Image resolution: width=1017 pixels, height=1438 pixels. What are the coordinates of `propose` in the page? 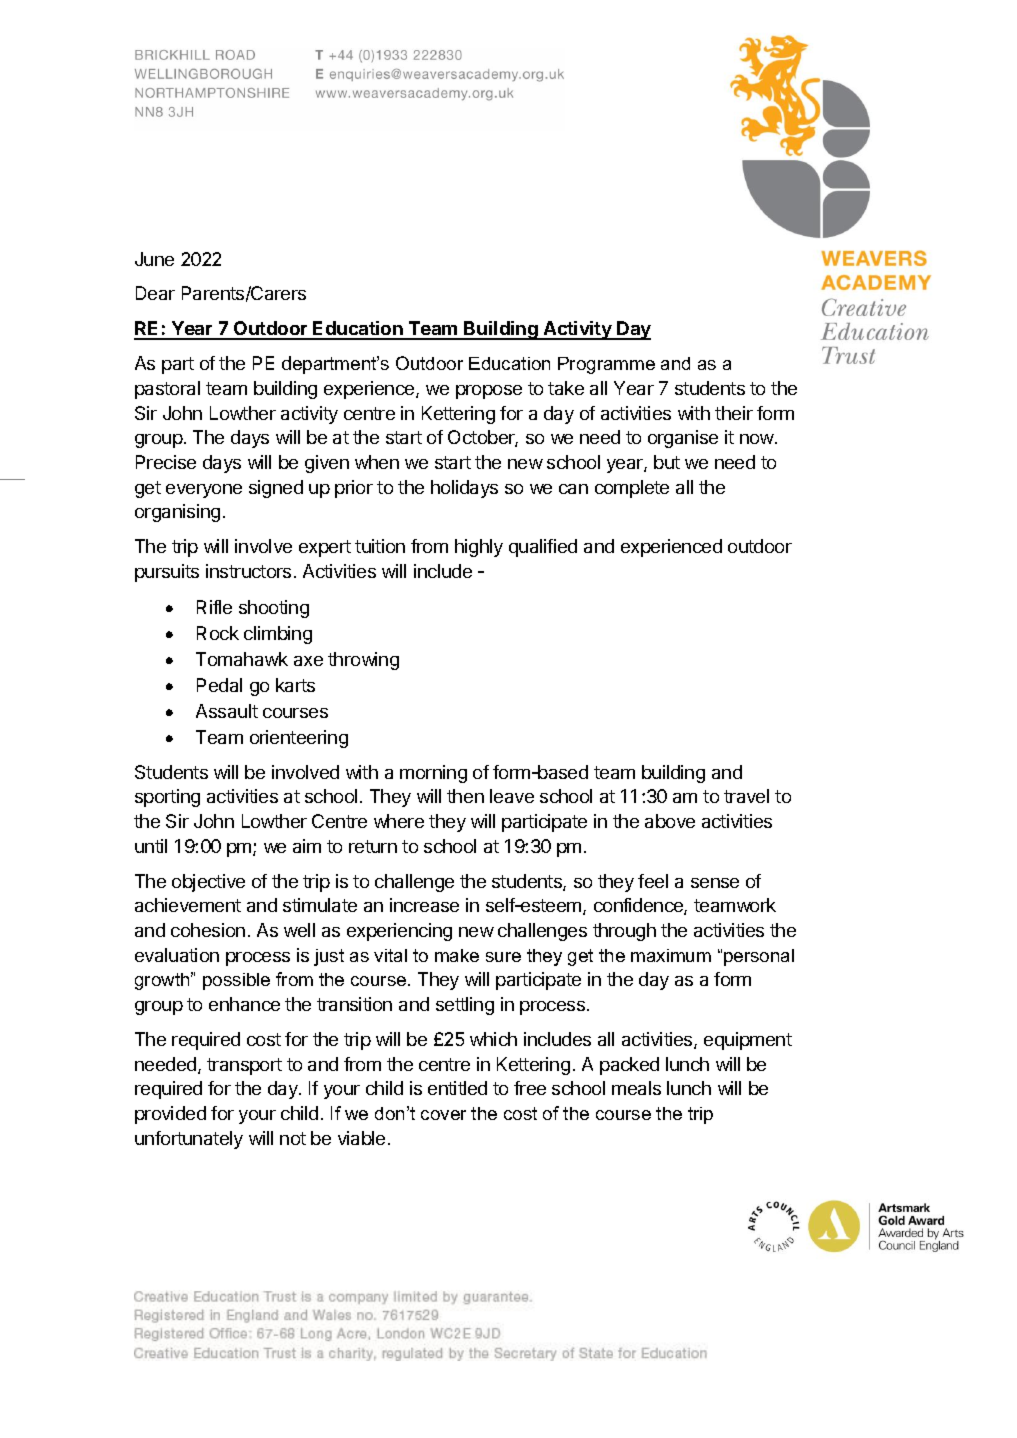 It's located at (489, 392).
